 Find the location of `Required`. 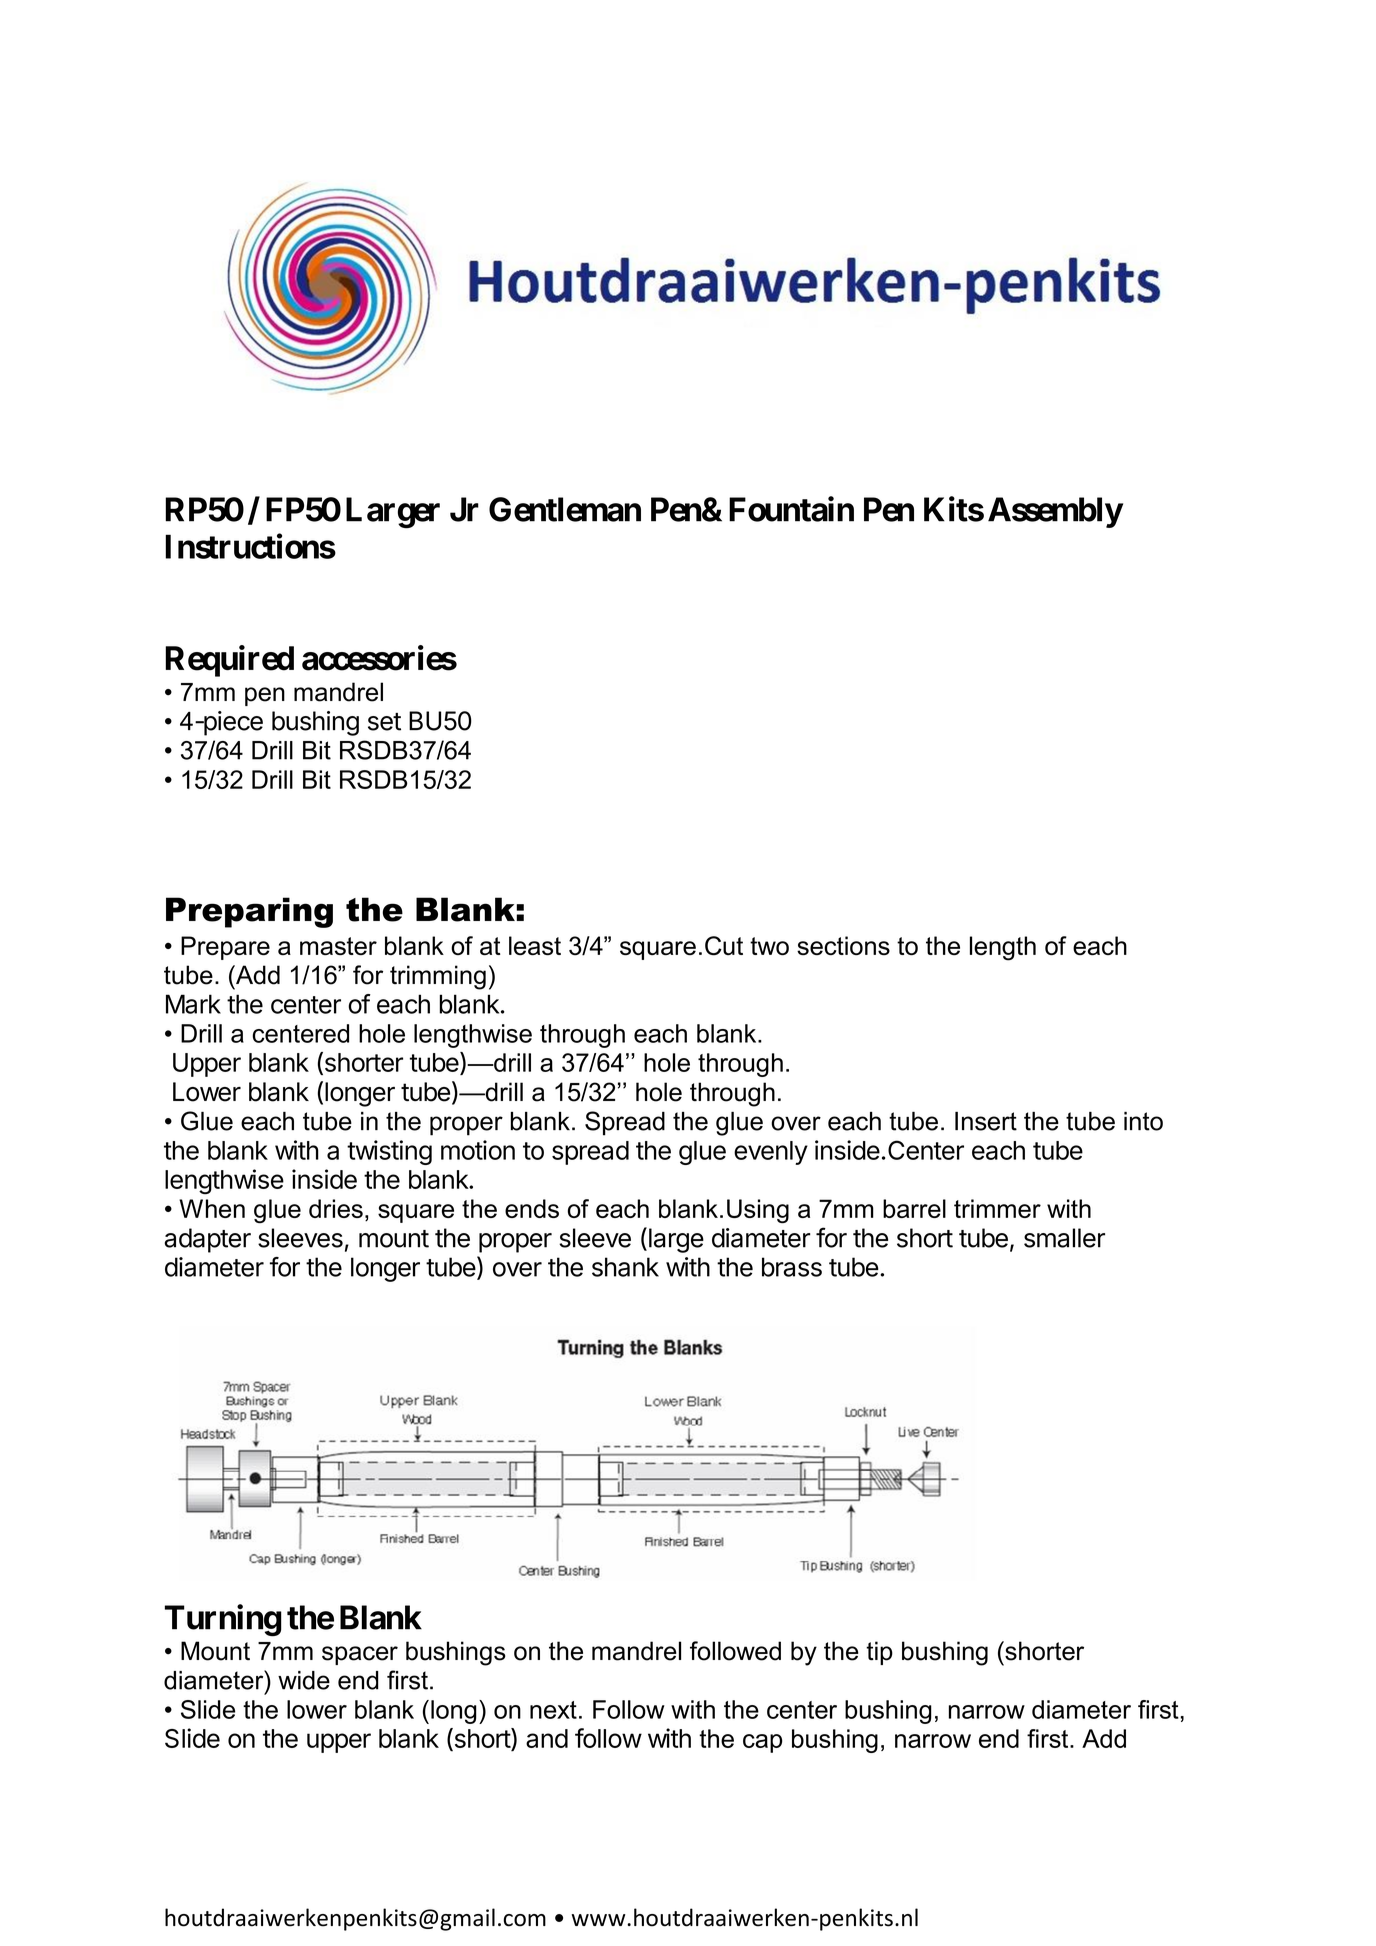

Required is located at coordinates (229, 661).
